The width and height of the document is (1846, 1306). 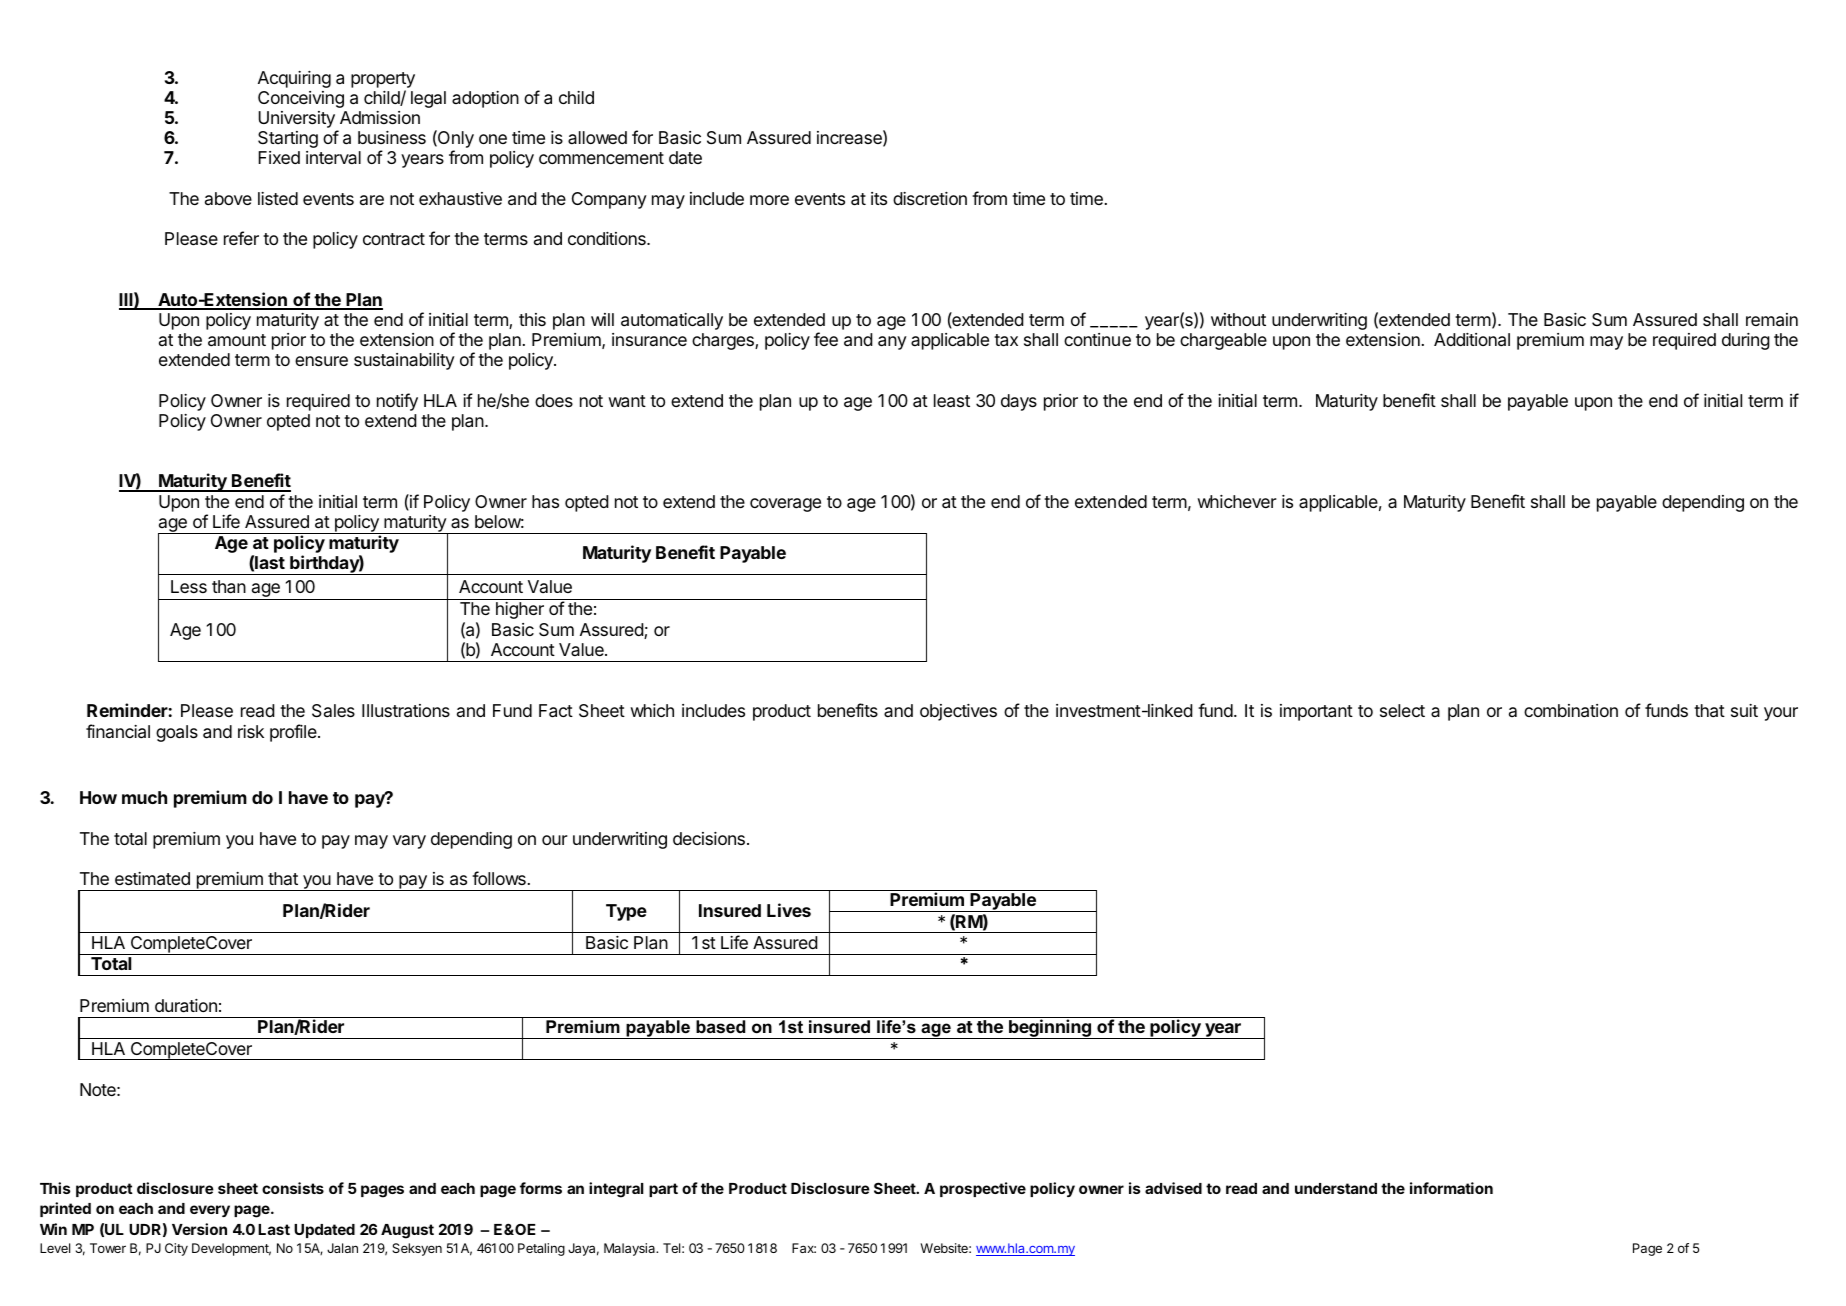 I want to click on every, so click(x=210, y=1211).
